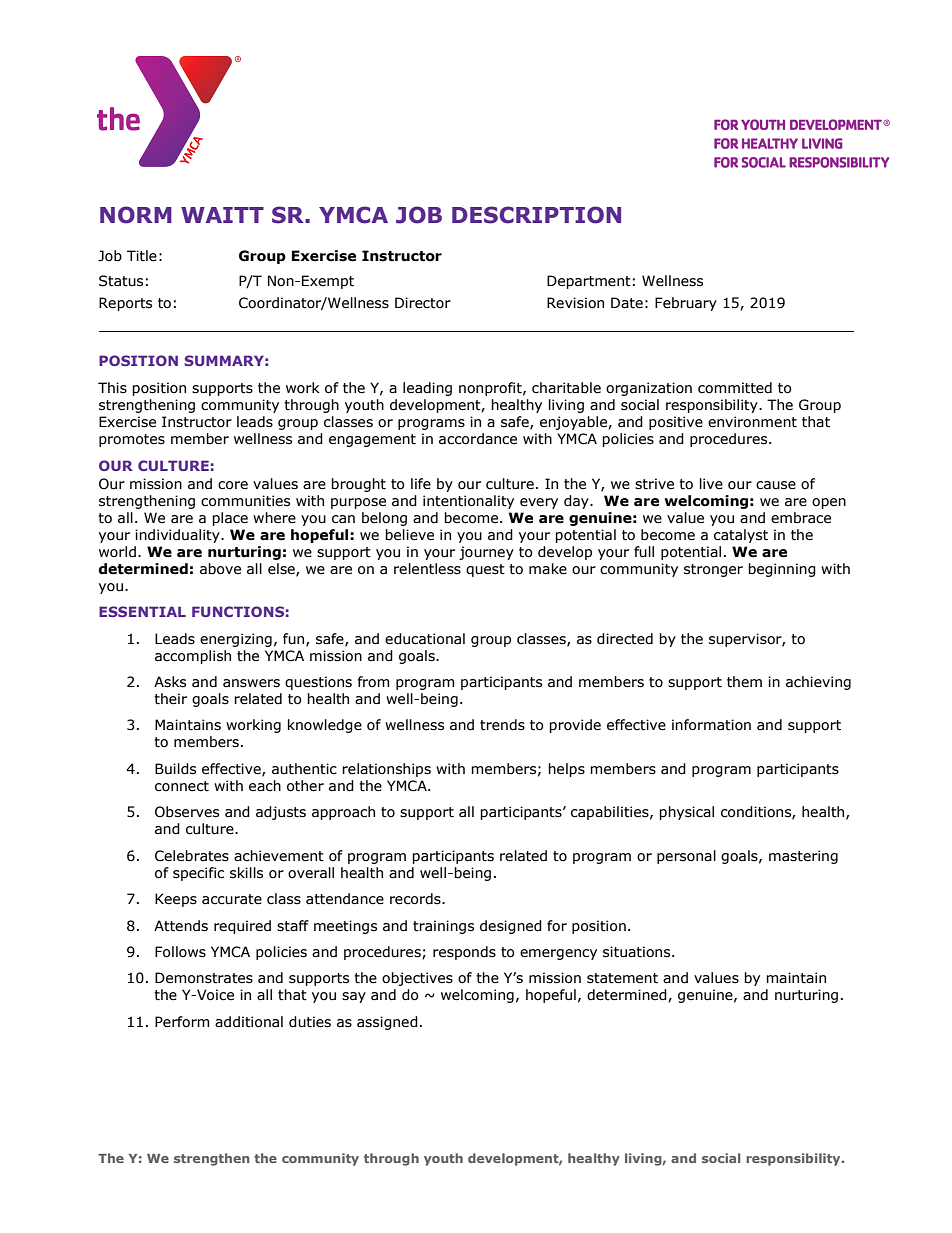  What do you see at coordinates (204, 978) in the page?
I see `Demonstrates` at bounding box center [204, 978].
